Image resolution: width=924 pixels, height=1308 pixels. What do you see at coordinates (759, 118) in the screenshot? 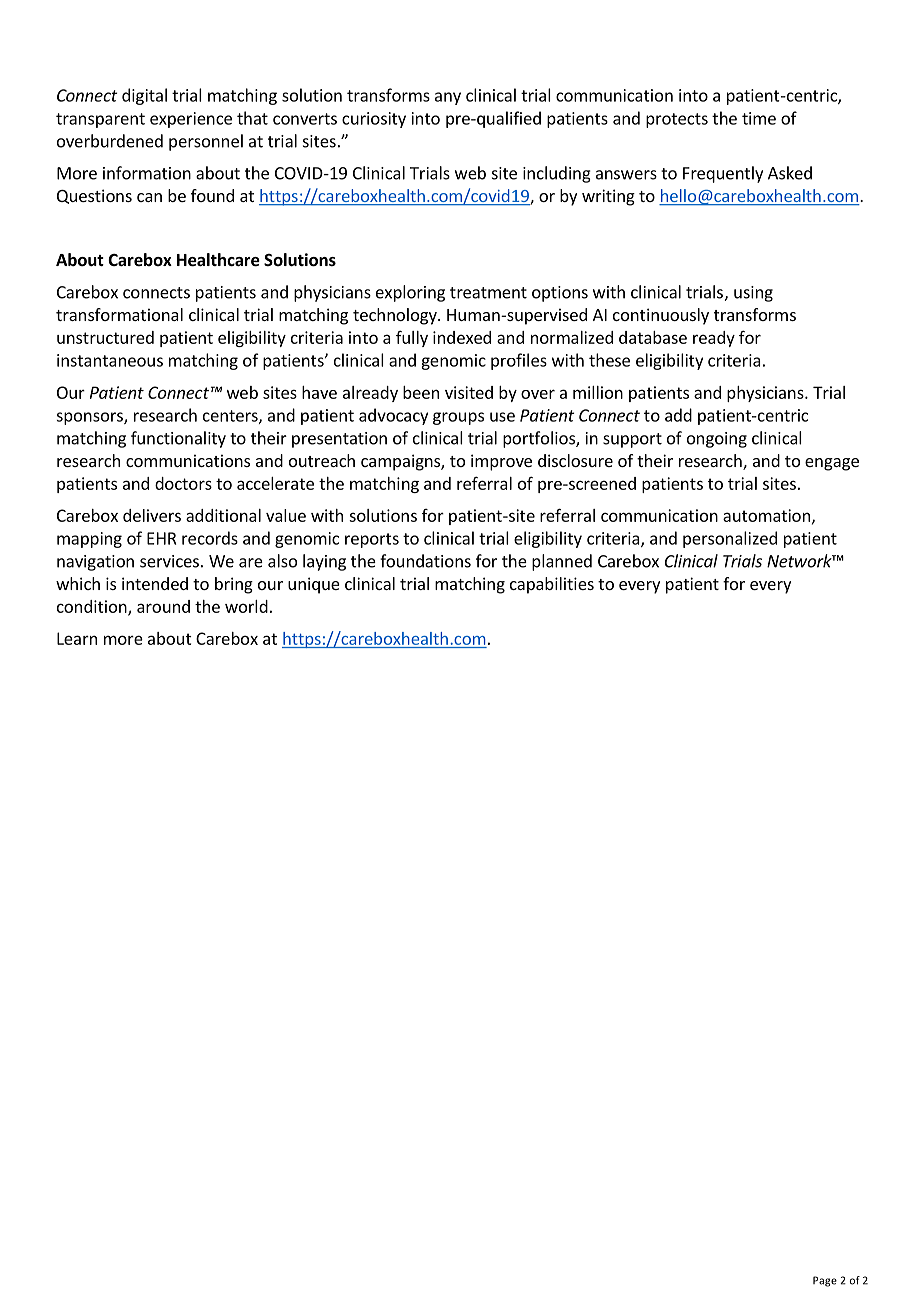
I see `time` at bounding box center [759, 118].
